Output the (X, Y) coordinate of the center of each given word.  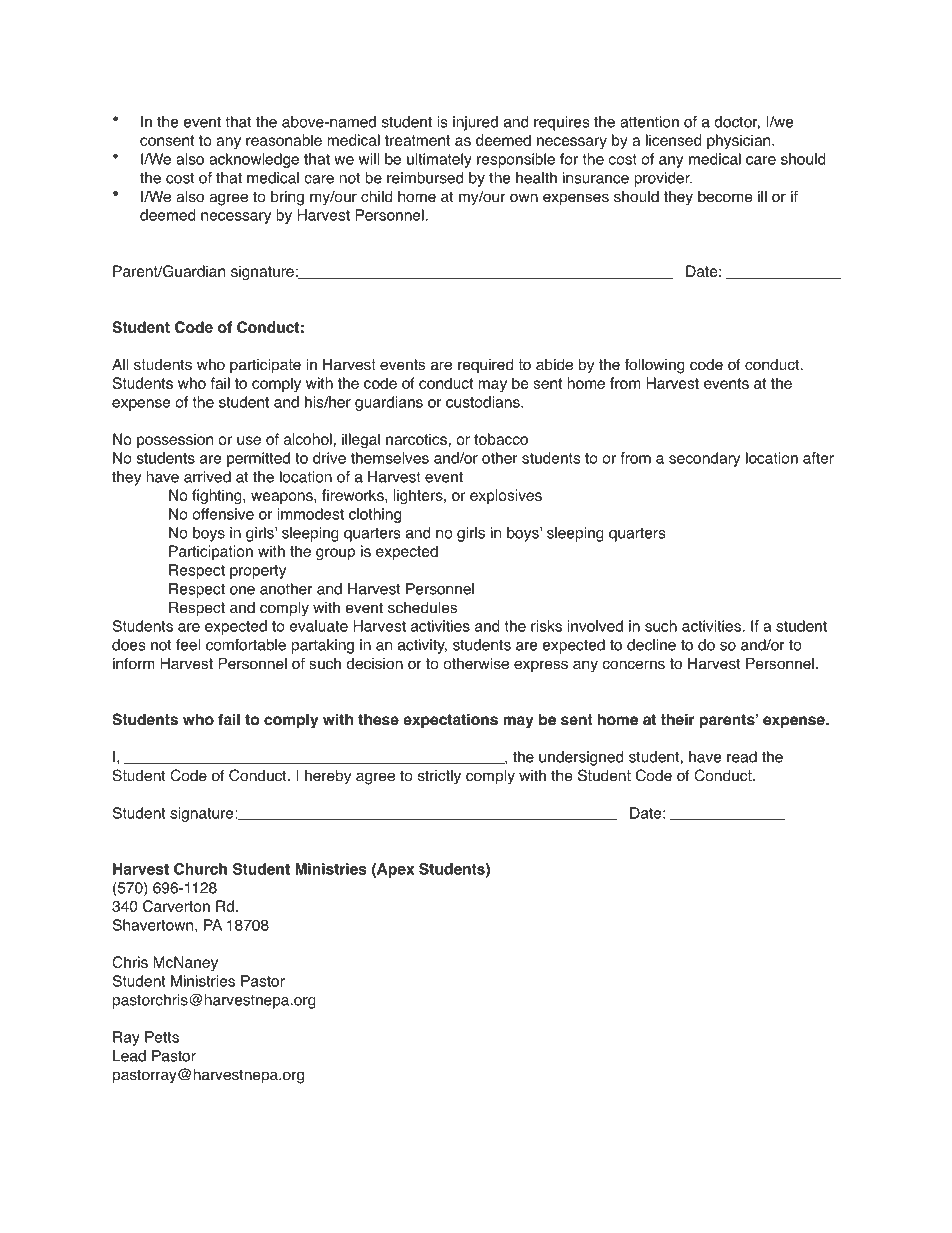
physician (740, 141)
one (242, 590)
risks (546, 626)
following (655, 366)
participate (265, 366)
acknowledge (254, 160)
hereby (328, 777)
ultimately (439, 160)
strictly (439, 777)
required (485, 366)
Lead (129, 1056)
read (742, 757)
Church (200, 869)
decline (651, 645)
